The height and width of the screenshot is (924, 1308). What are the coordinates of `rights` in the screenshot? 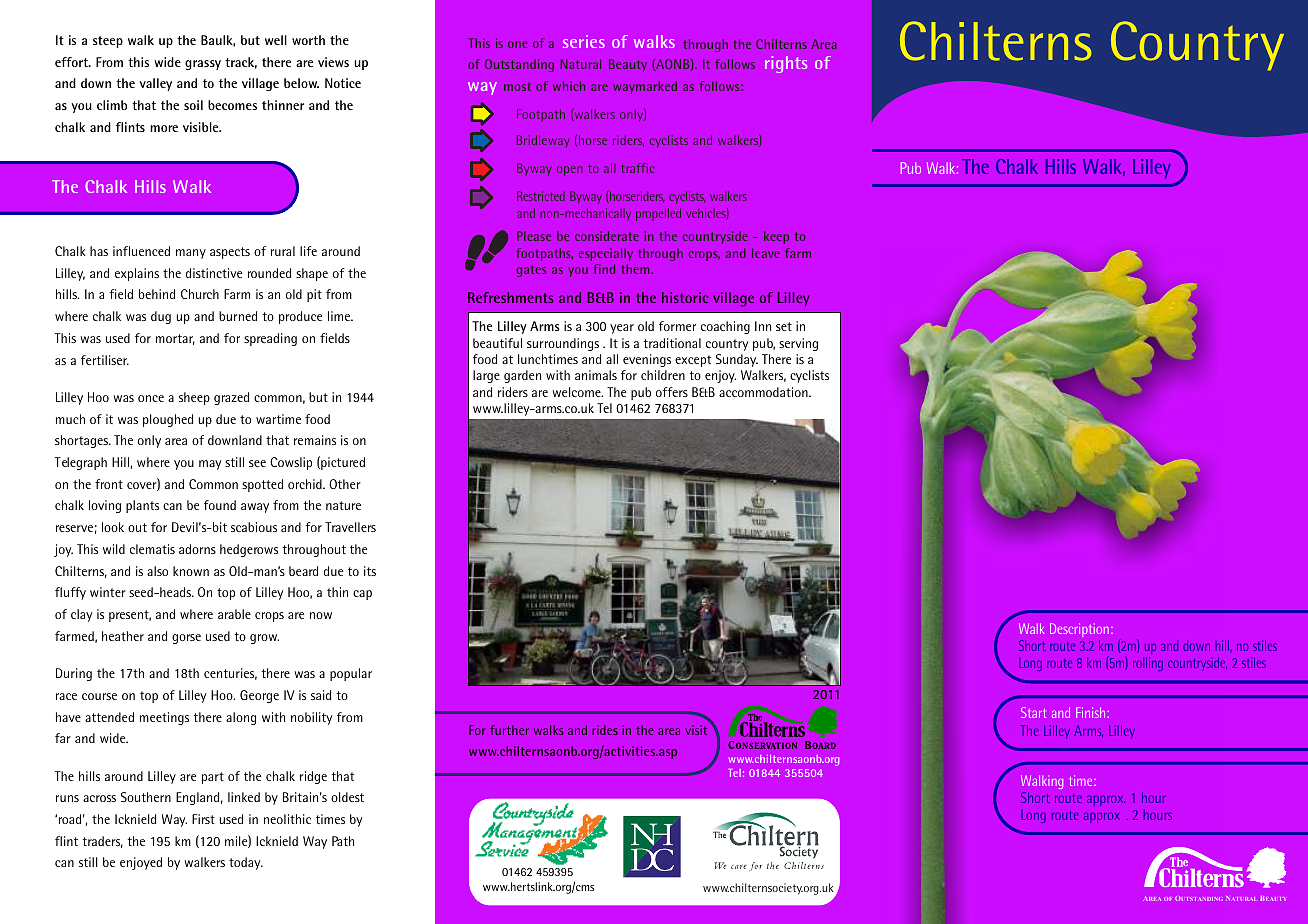 It's located at (786, 64).
